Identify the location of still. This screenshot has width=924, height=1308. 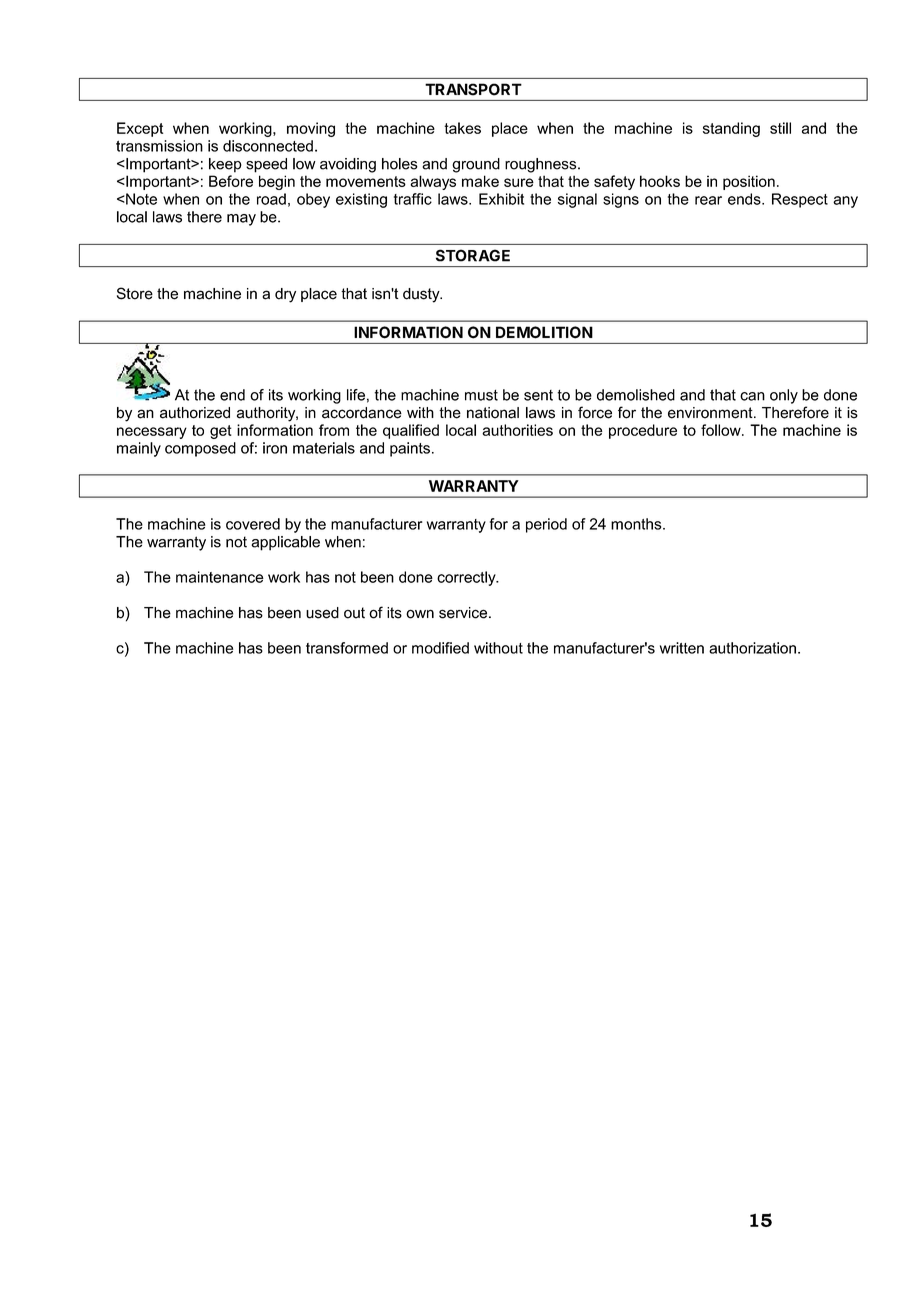
(780, 128).
